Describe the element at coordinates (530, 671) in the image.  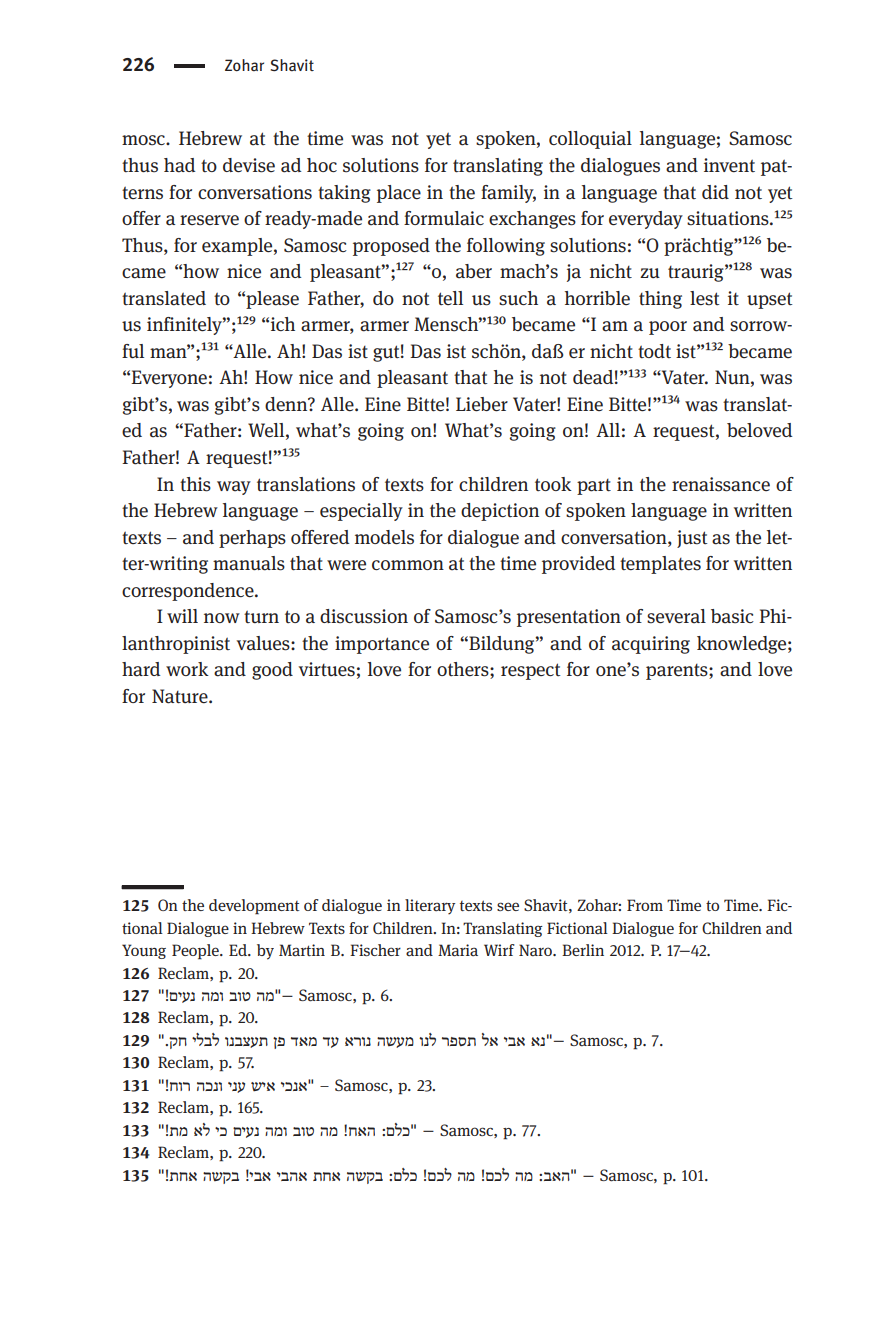
I see `respect` at that location.
